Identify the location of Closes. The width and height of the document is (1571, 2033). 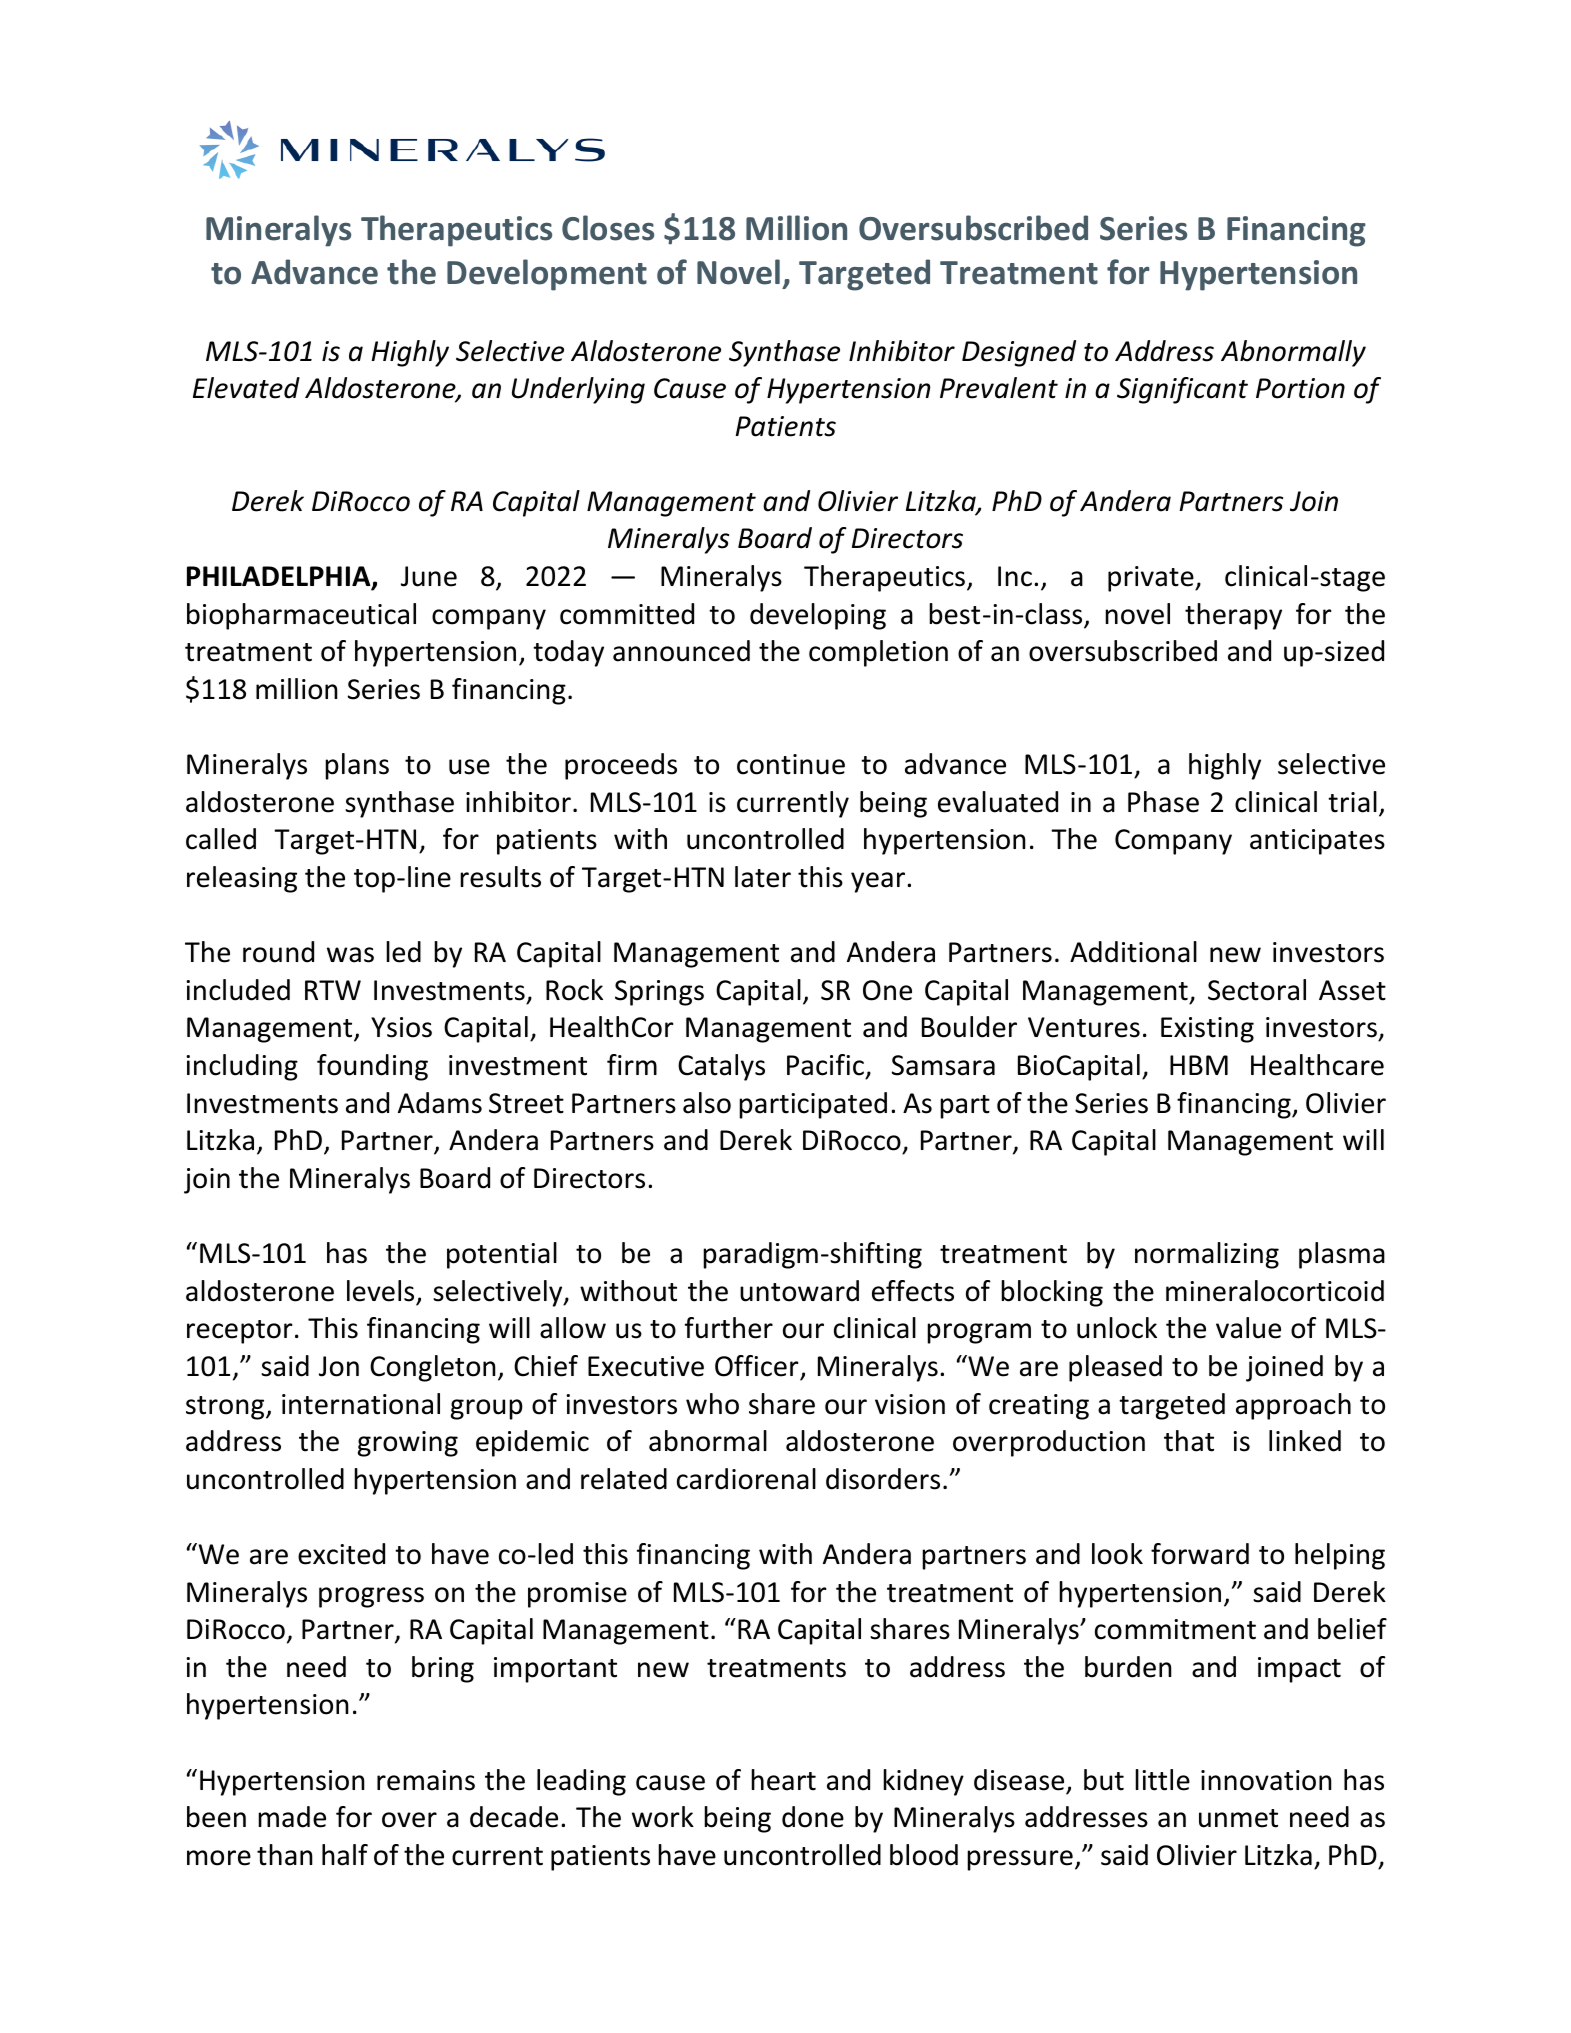
(608, 228).
